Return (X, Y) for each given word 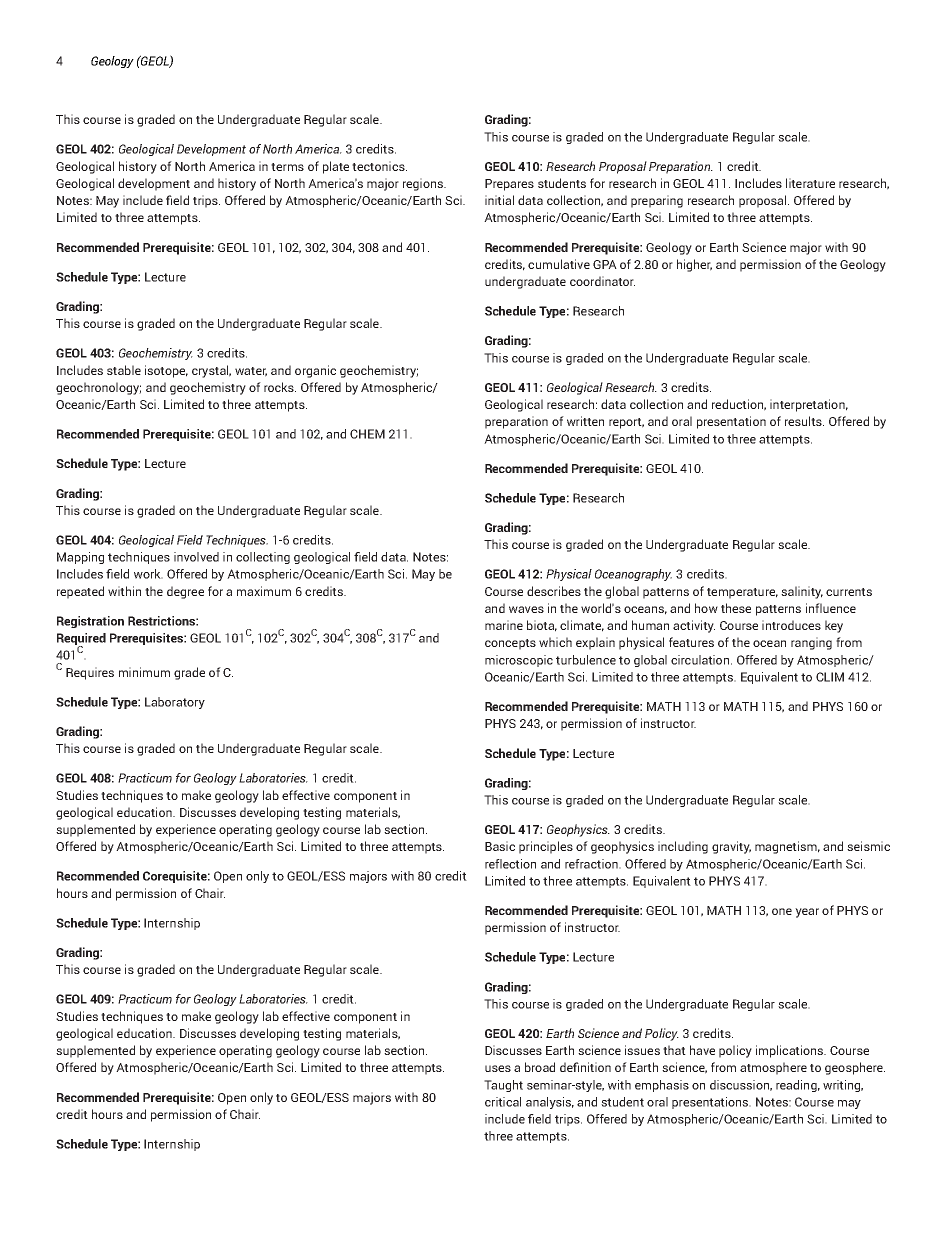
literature (810, 183)
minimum (144, 672)
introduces (791, 625)
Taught (503, 1086)
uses (498, 1068)
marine (504, 625)
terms (287, 167)
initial (499, 200)
